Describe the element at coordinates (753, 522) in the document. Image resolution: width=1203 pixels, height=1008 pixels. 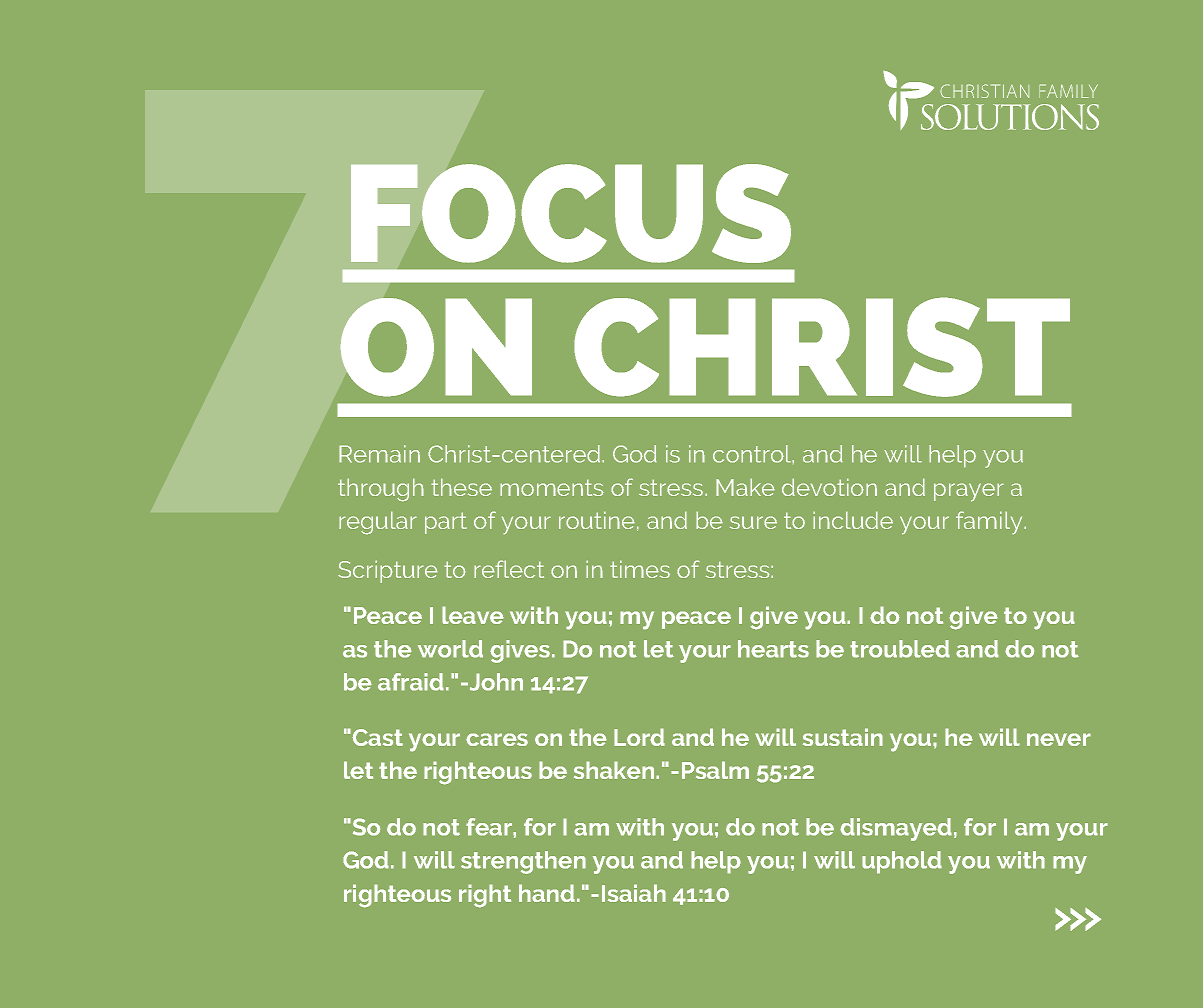
I see `sure` at that location.
